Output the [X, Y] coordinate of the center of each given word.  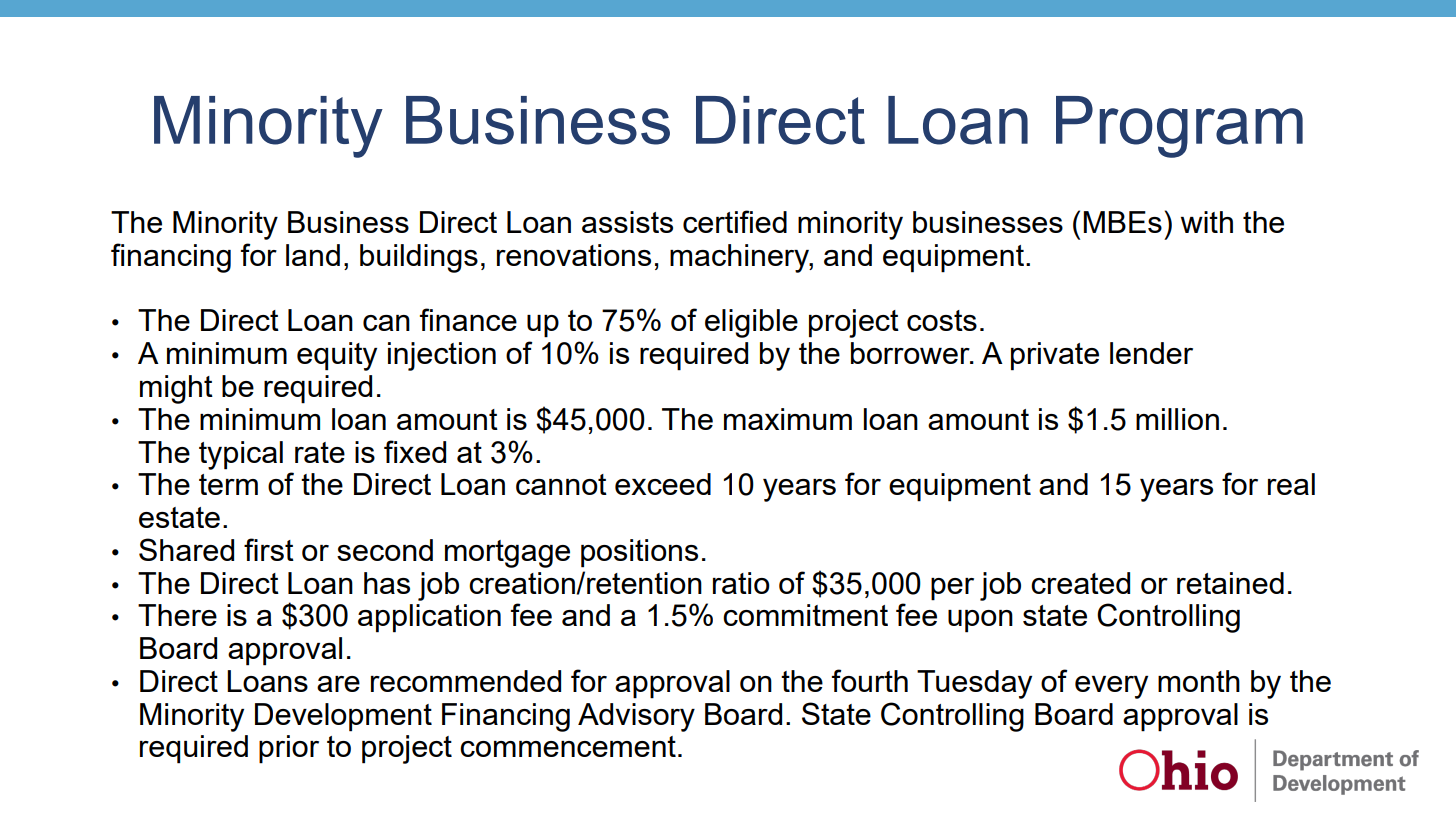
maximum [788, 419]
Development [343, 717]
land [313, 255]
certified [735, 221]
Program [1179, 127]
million [1177, 419]
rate [320, 452]
